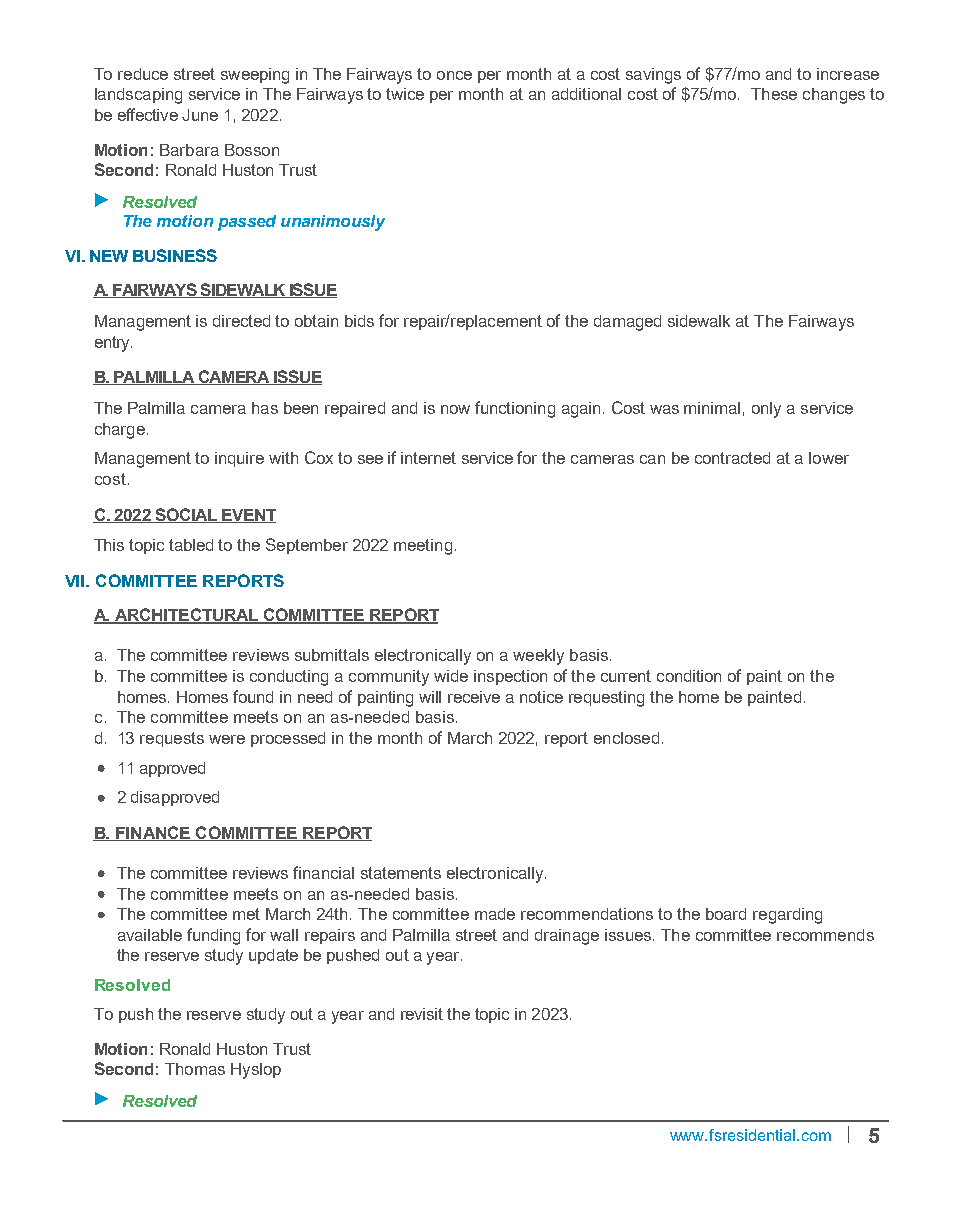  I want to click on revisit, so click(422, 1014).
